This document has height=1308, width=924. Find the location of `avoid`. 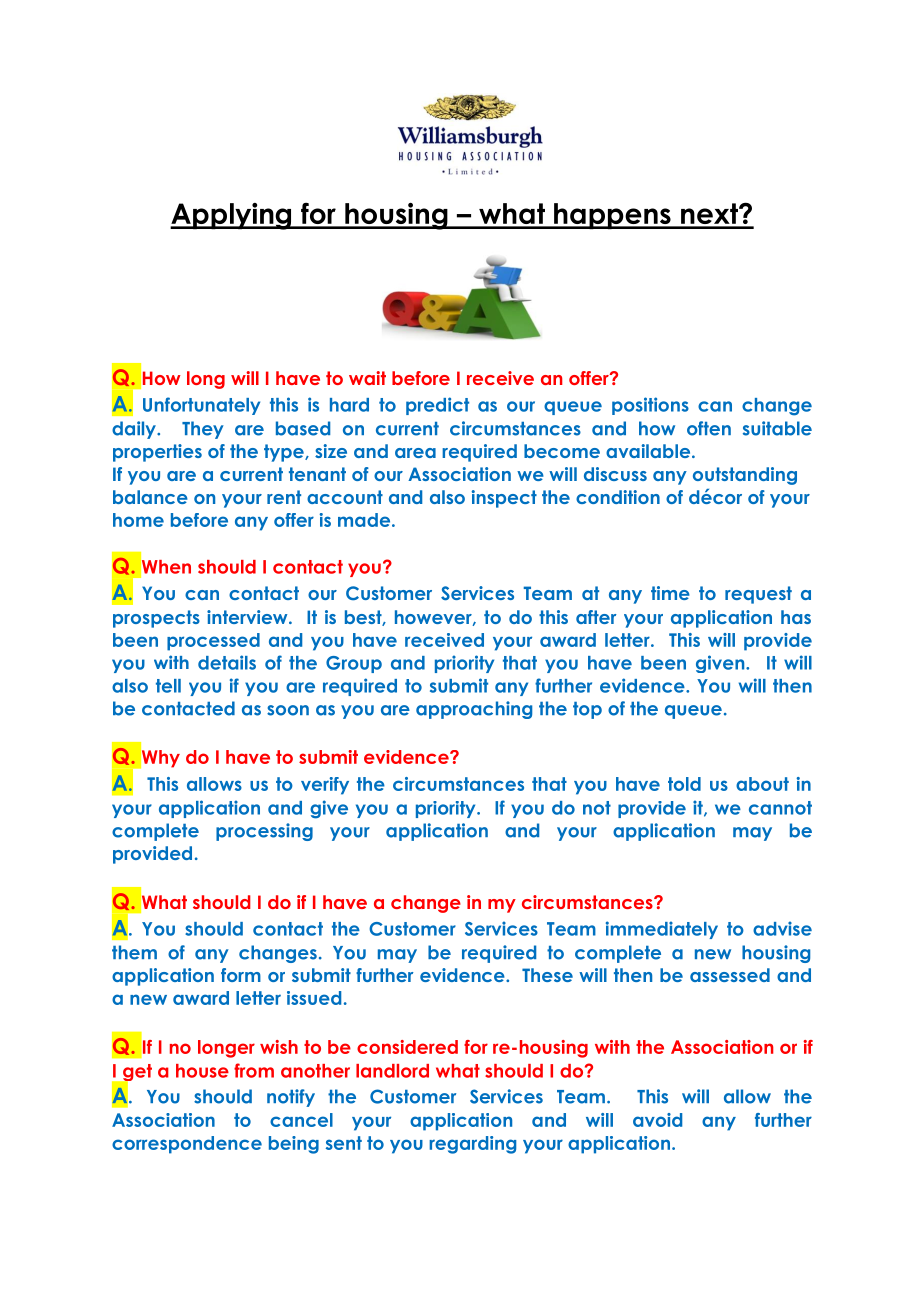

avoid is located at coordinates (657, 1120).
